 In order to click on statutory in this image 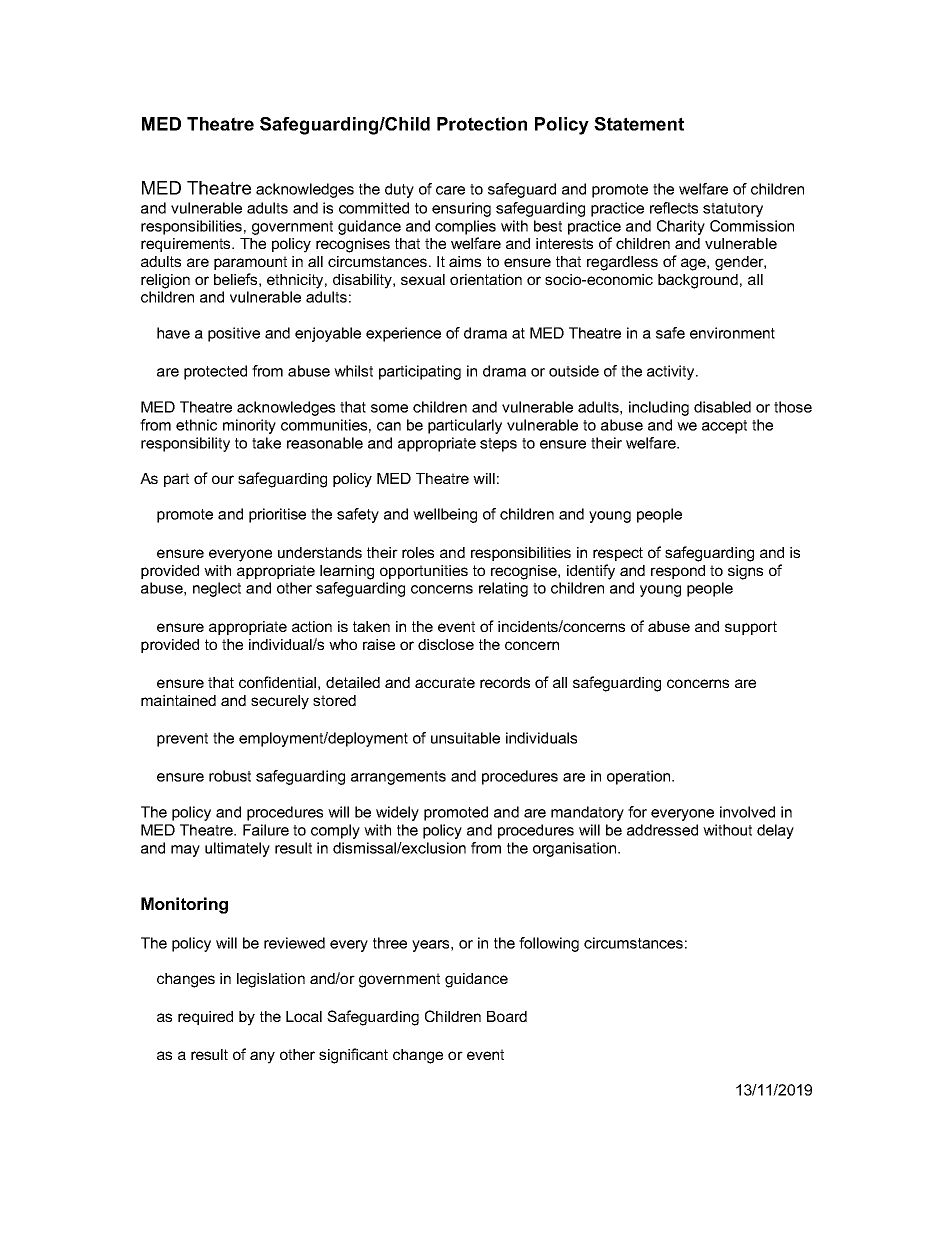, I will do `click(733, 210)`.
